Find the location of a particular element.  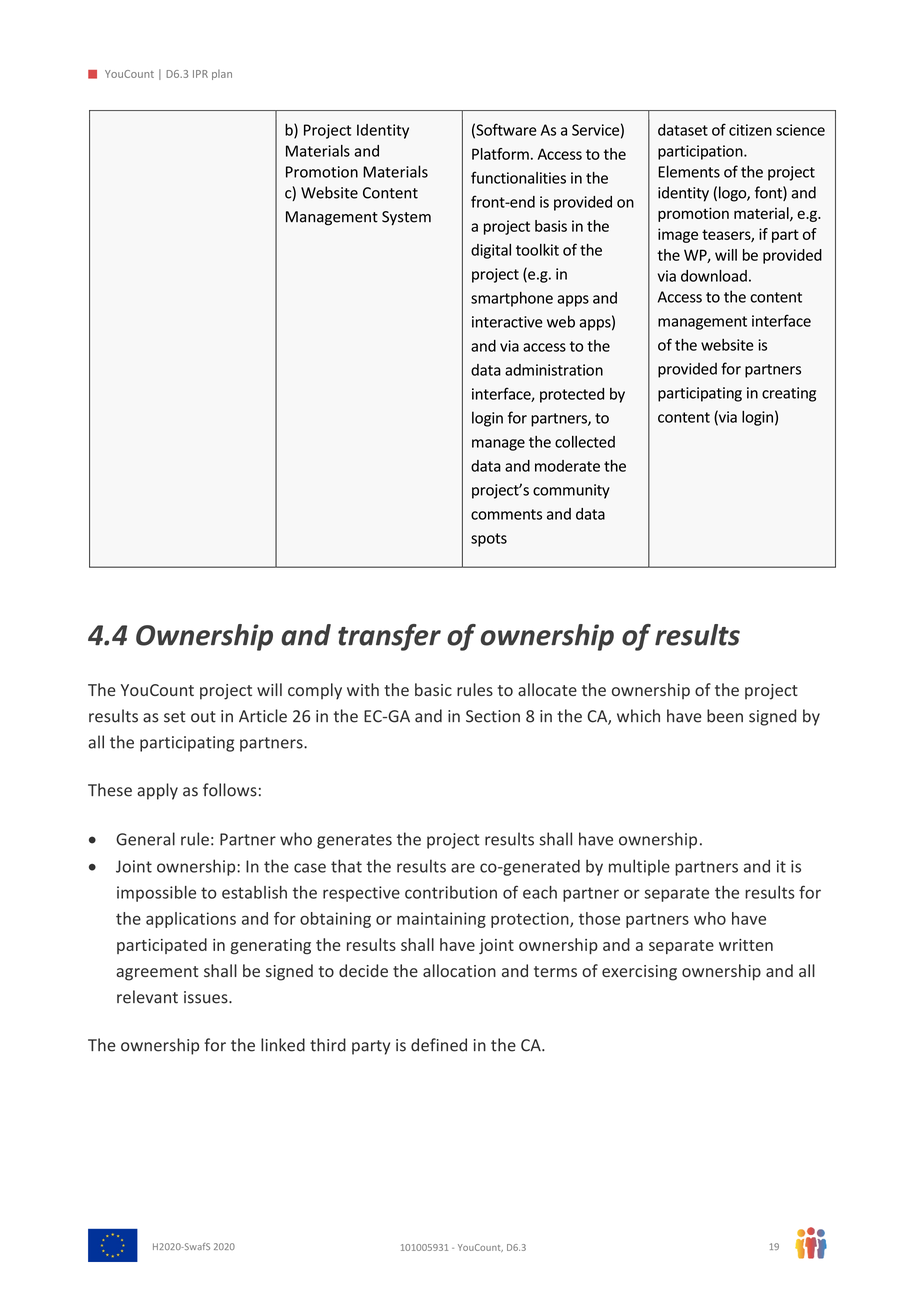

IPR is located at coordinates (200, 74).
